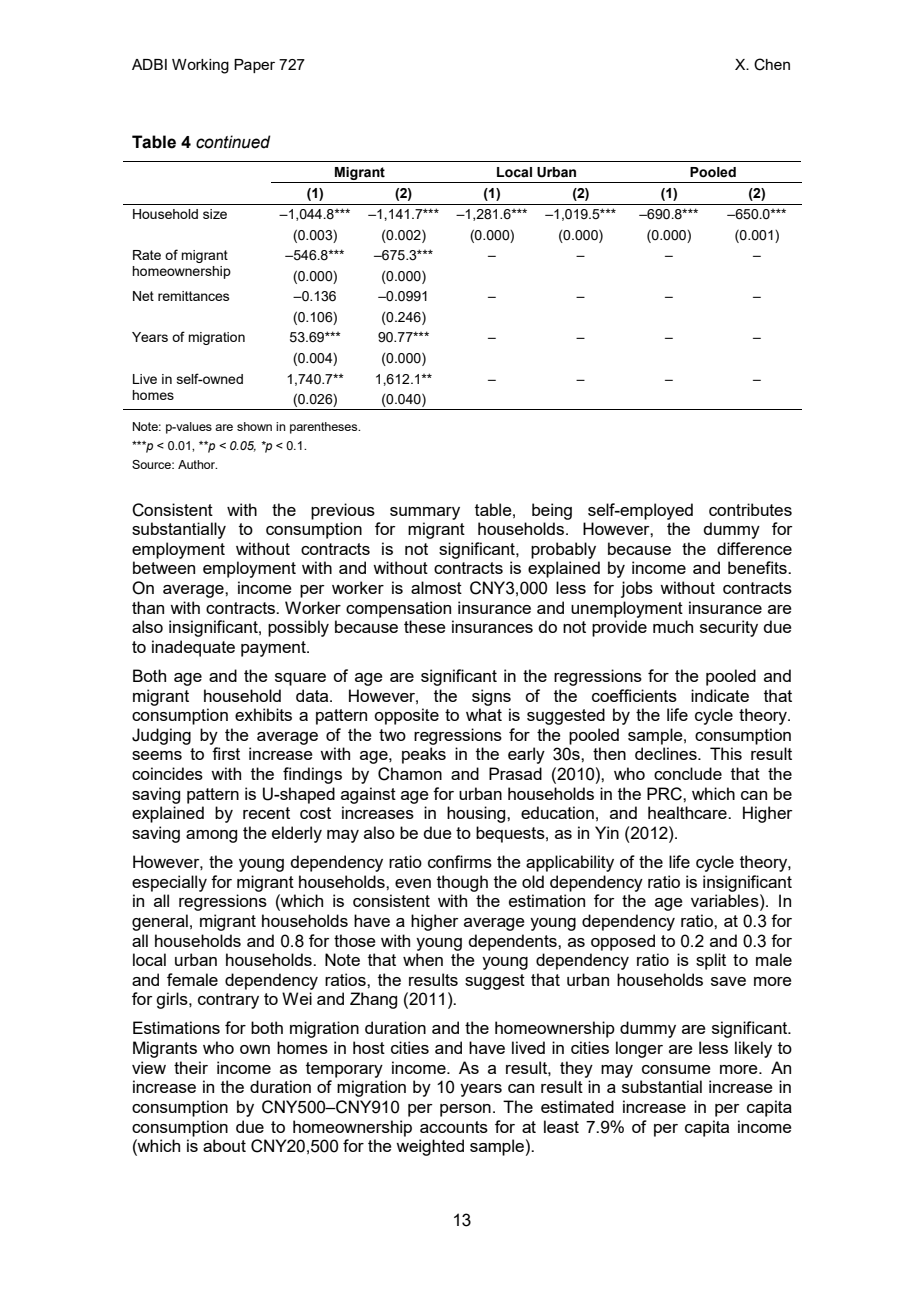  What do you see at coordinates (211, 836) in the document?
I see `among` at bounding box center [211, 836].
